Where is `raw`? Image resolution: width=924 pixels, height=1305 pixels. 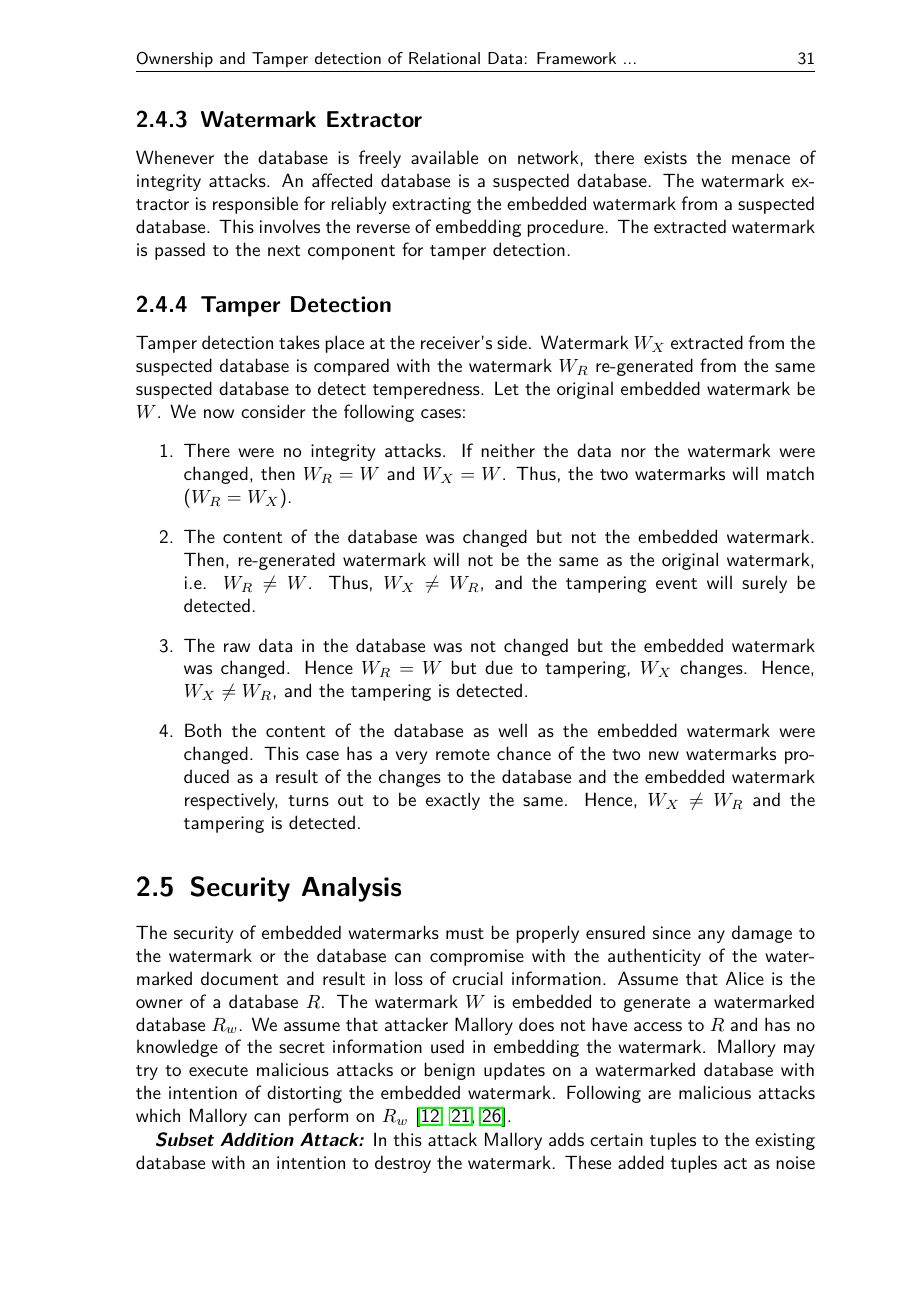 raw is located at coordinates (237, 647).
